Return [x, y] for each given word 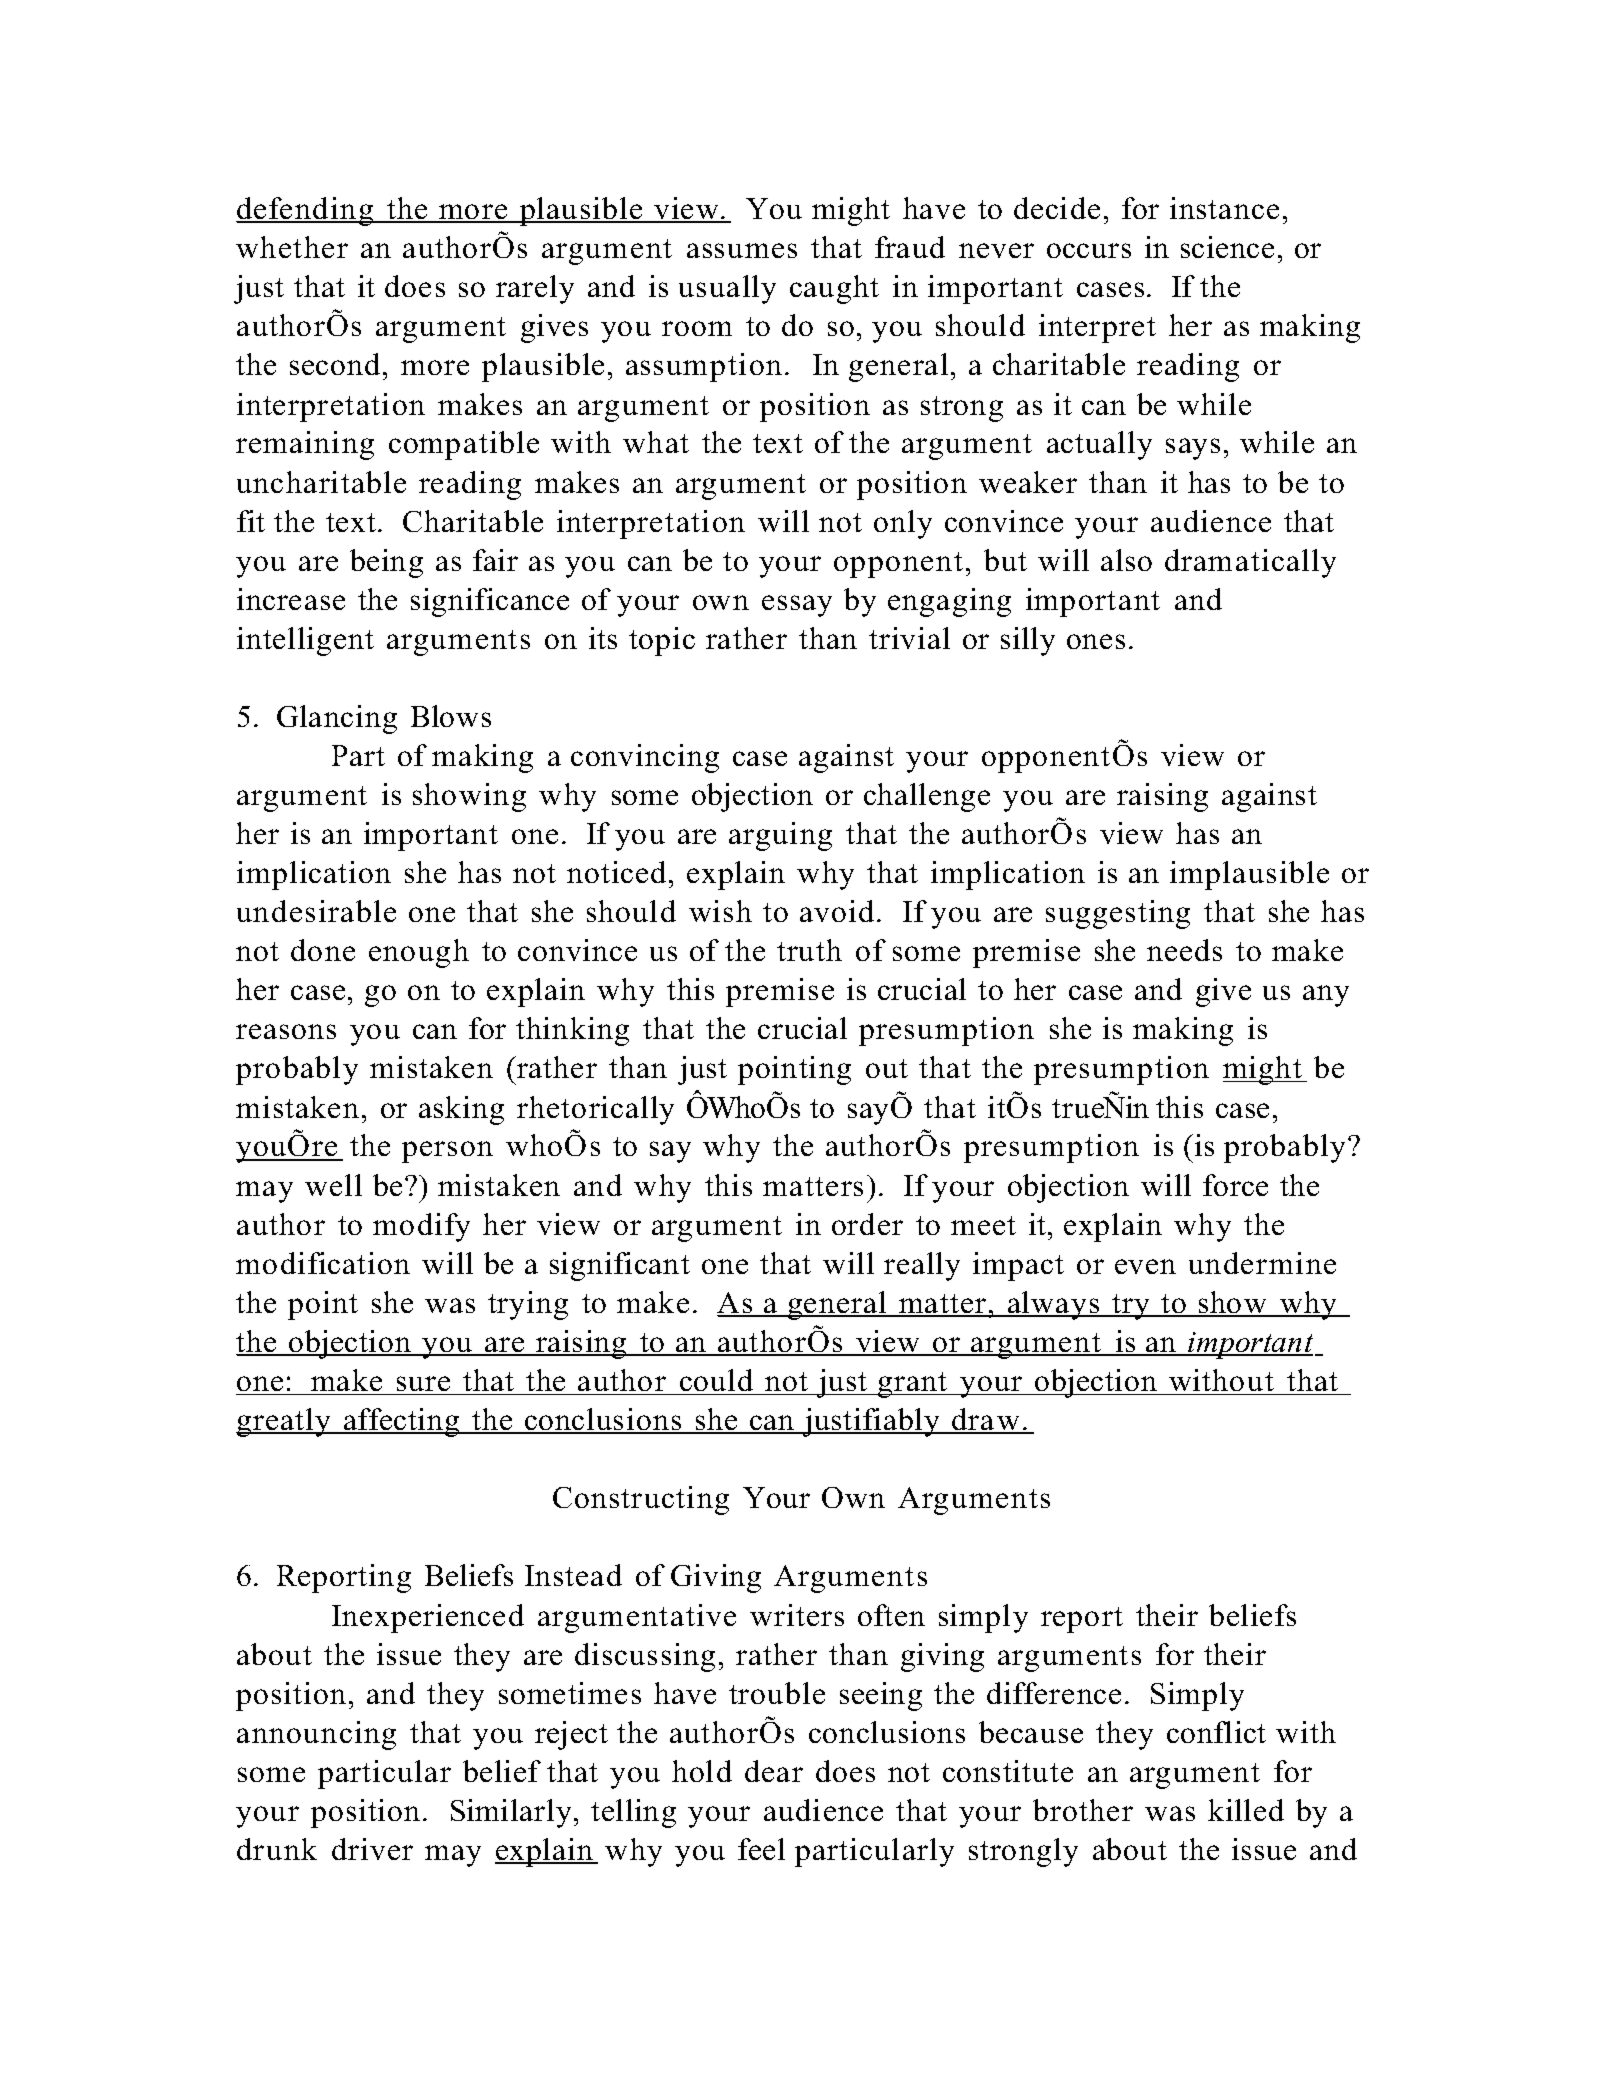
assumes [742, 250]
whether [292, 247]
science [1227, 247]
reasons [286, 1031]
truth [809, 950]
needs [1184, 950]
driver [372, 1849]
